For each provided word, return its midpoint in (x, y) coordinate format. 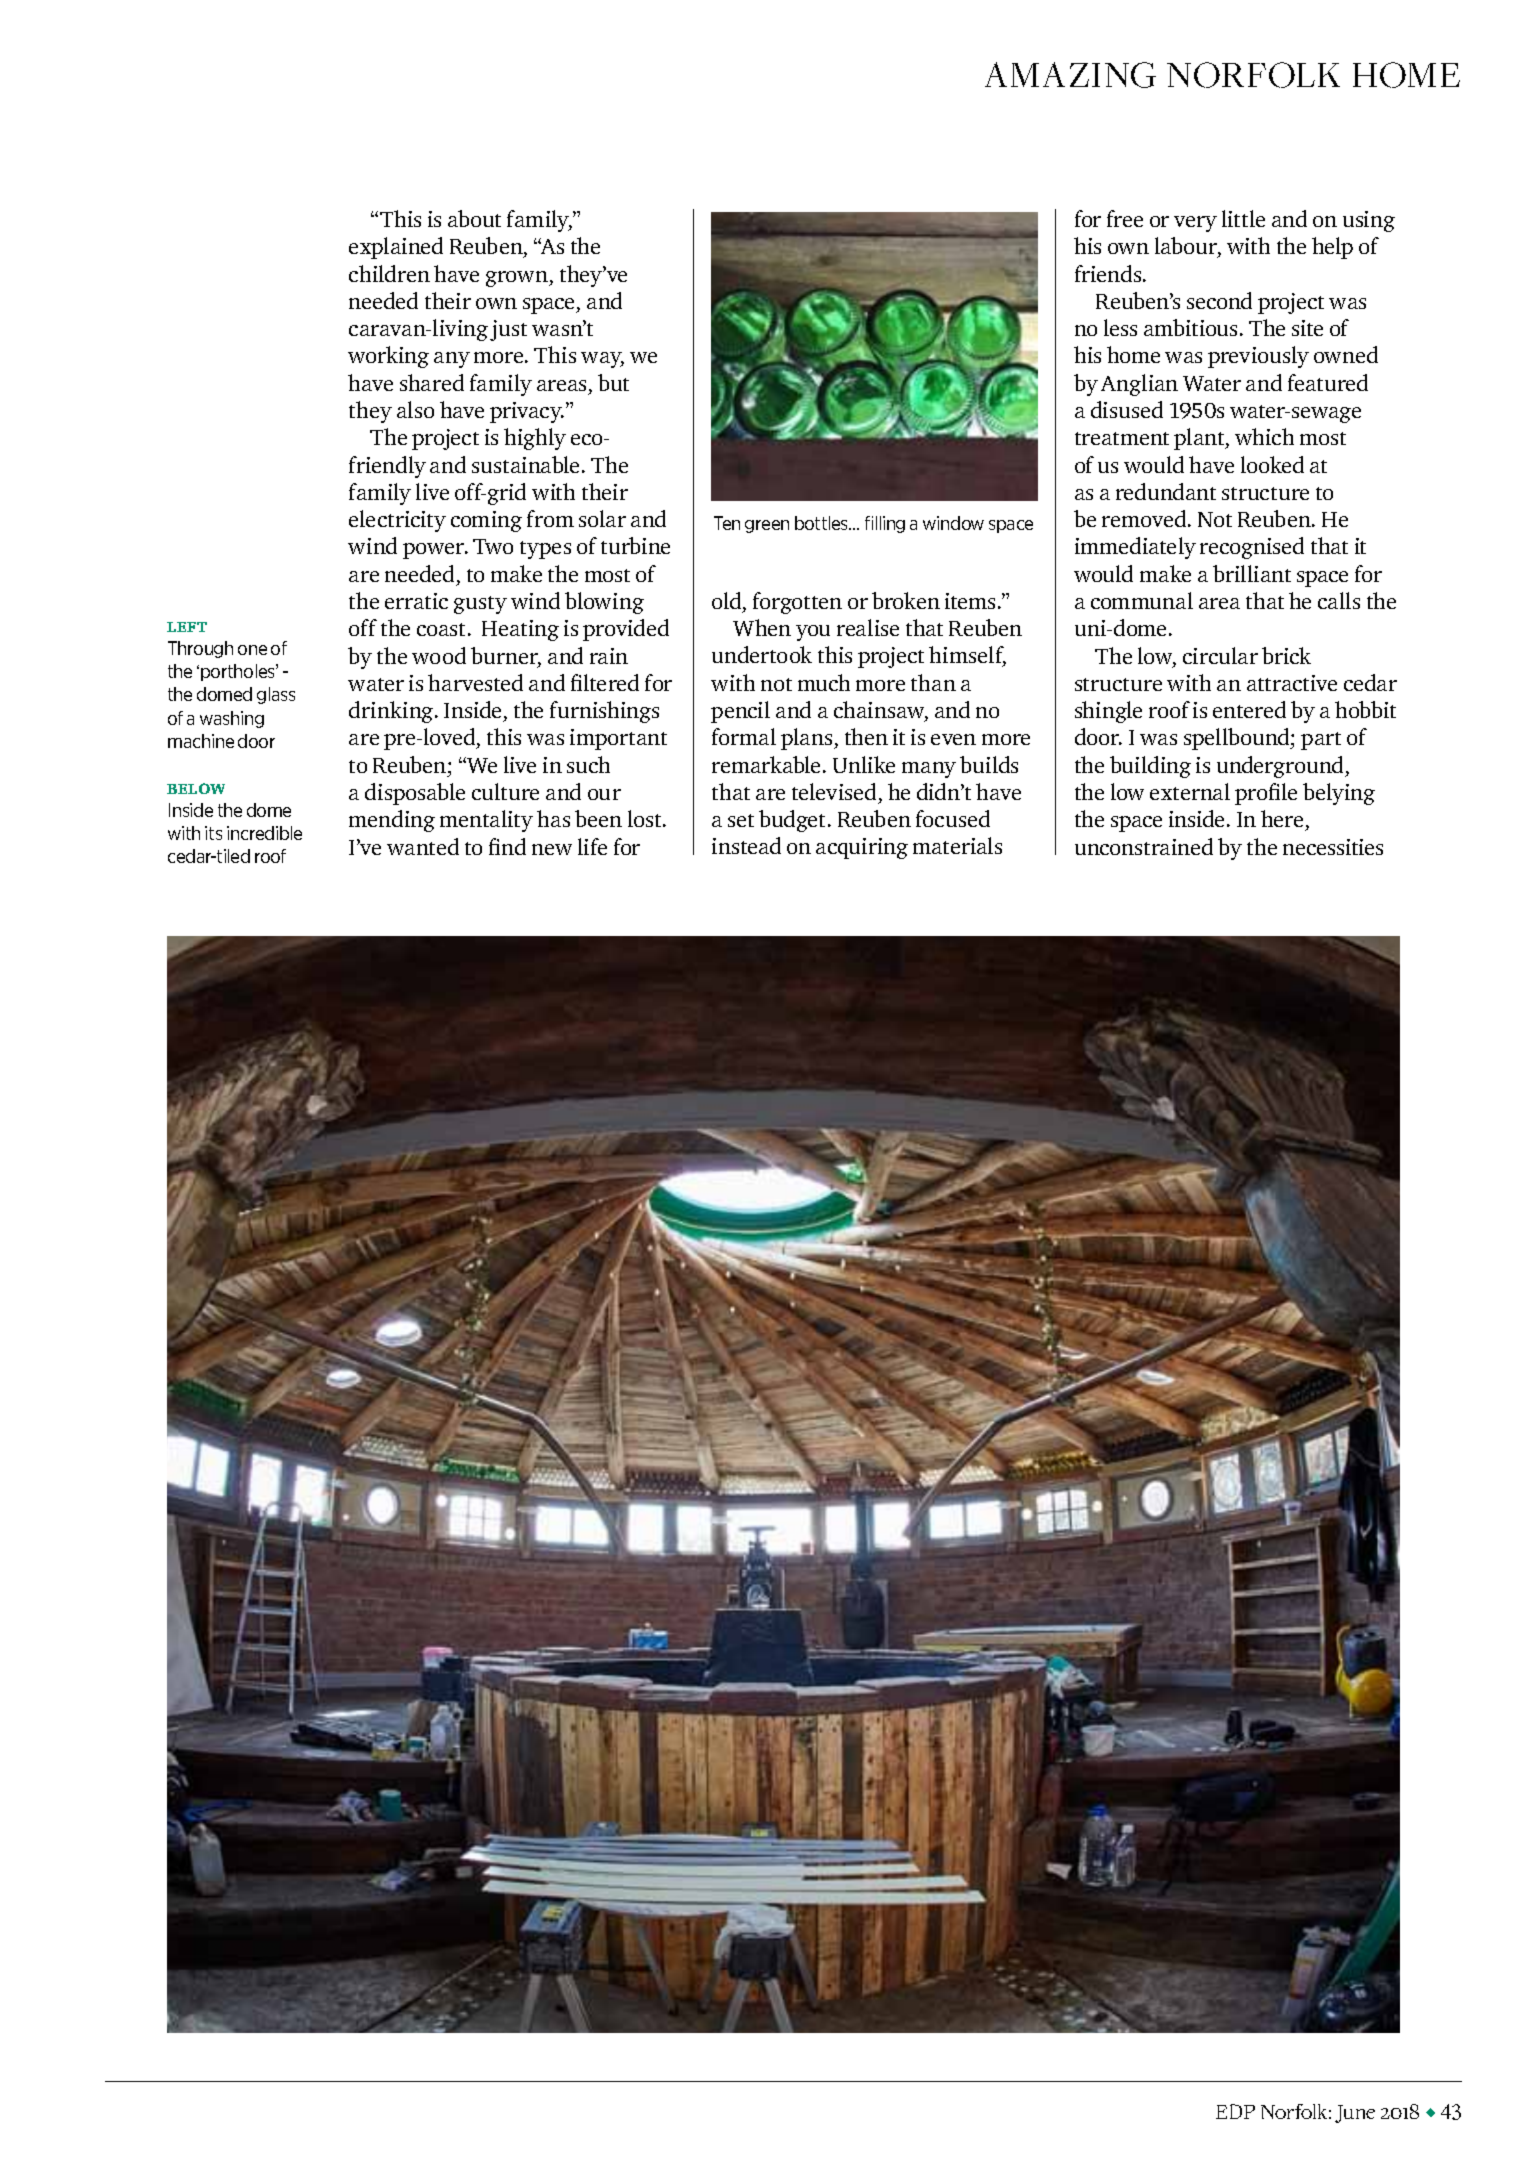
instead (746, 845)
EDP (1235, 2111)
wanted (423, 846)
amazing (1070, 75)
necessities (1333, 847)
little (1243, 218)
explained (396, 248)
